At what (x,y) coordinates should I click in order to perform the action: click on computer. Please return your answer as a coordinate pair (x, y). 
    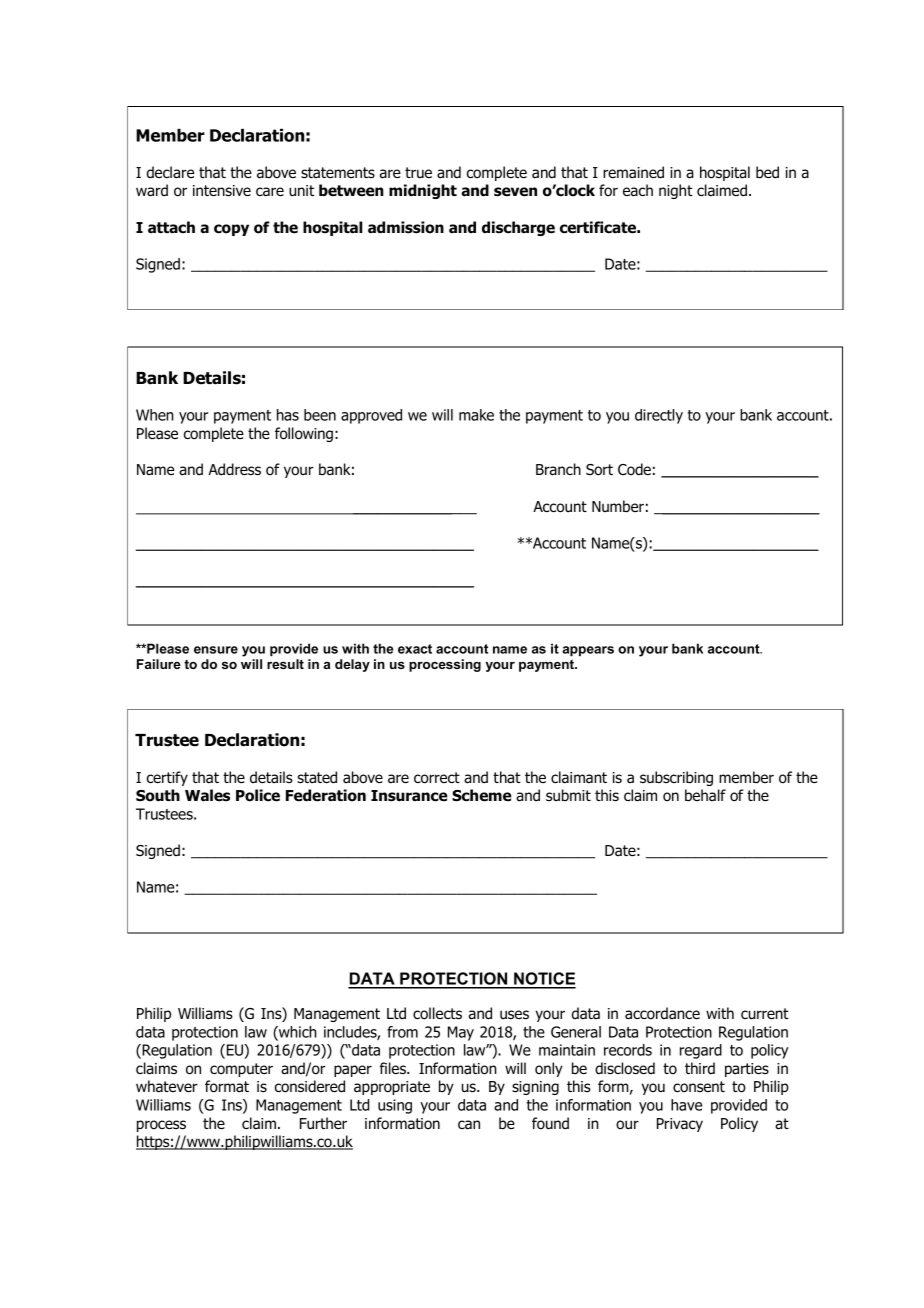
    Looking at the image, I should click on (241, 1070).
